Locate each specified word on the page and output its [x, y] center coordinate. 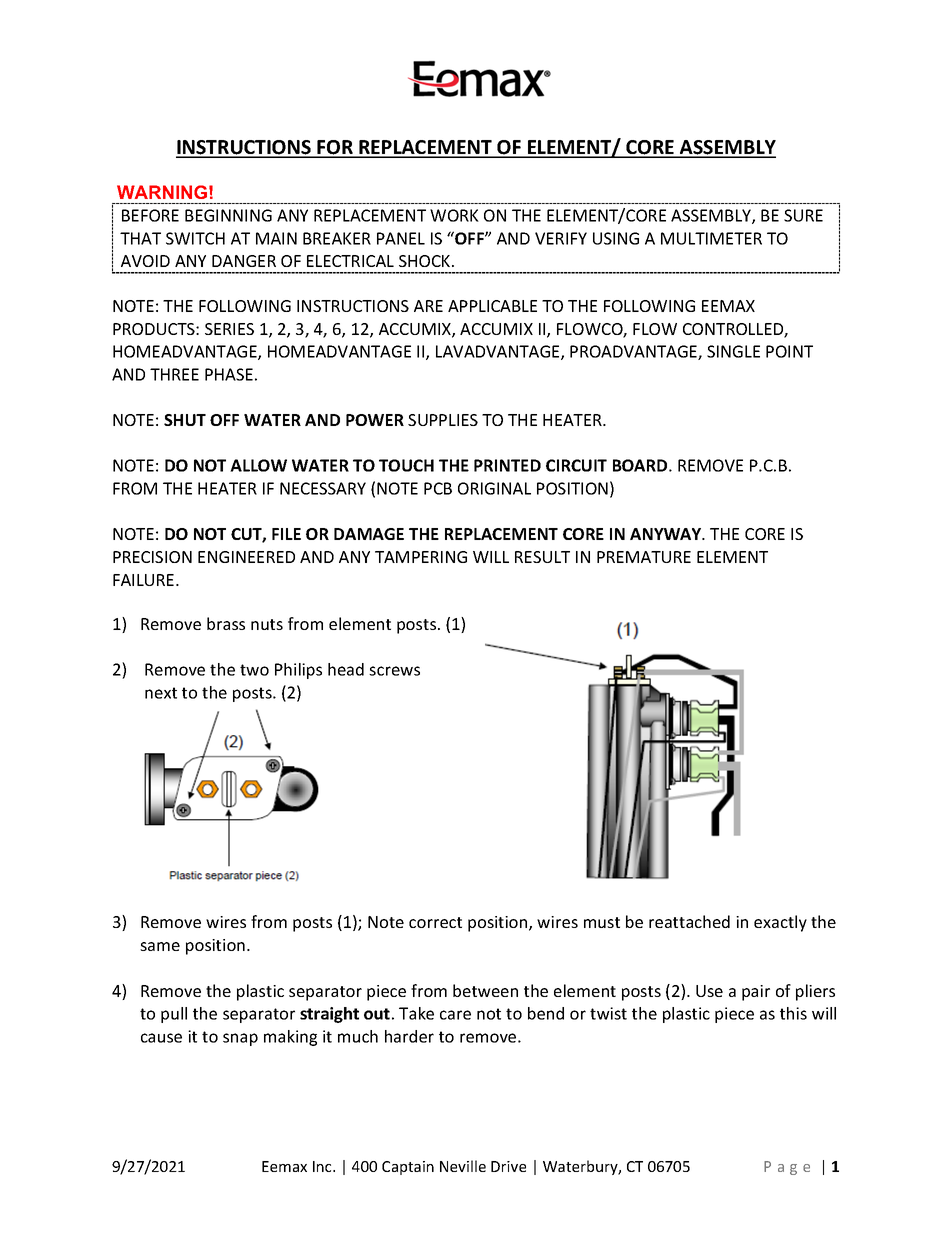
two [254, 670]
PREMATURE [644, 557]
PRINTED [507, 465]
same [160, 946]
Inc [323, 1166]
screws [394, 671]
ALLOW [258, 465]
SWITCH [195, 238]
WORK [454, 215]
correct [435, 922]
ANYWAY [667, 534]
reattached [689, 921]
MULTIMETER [711, 238]
